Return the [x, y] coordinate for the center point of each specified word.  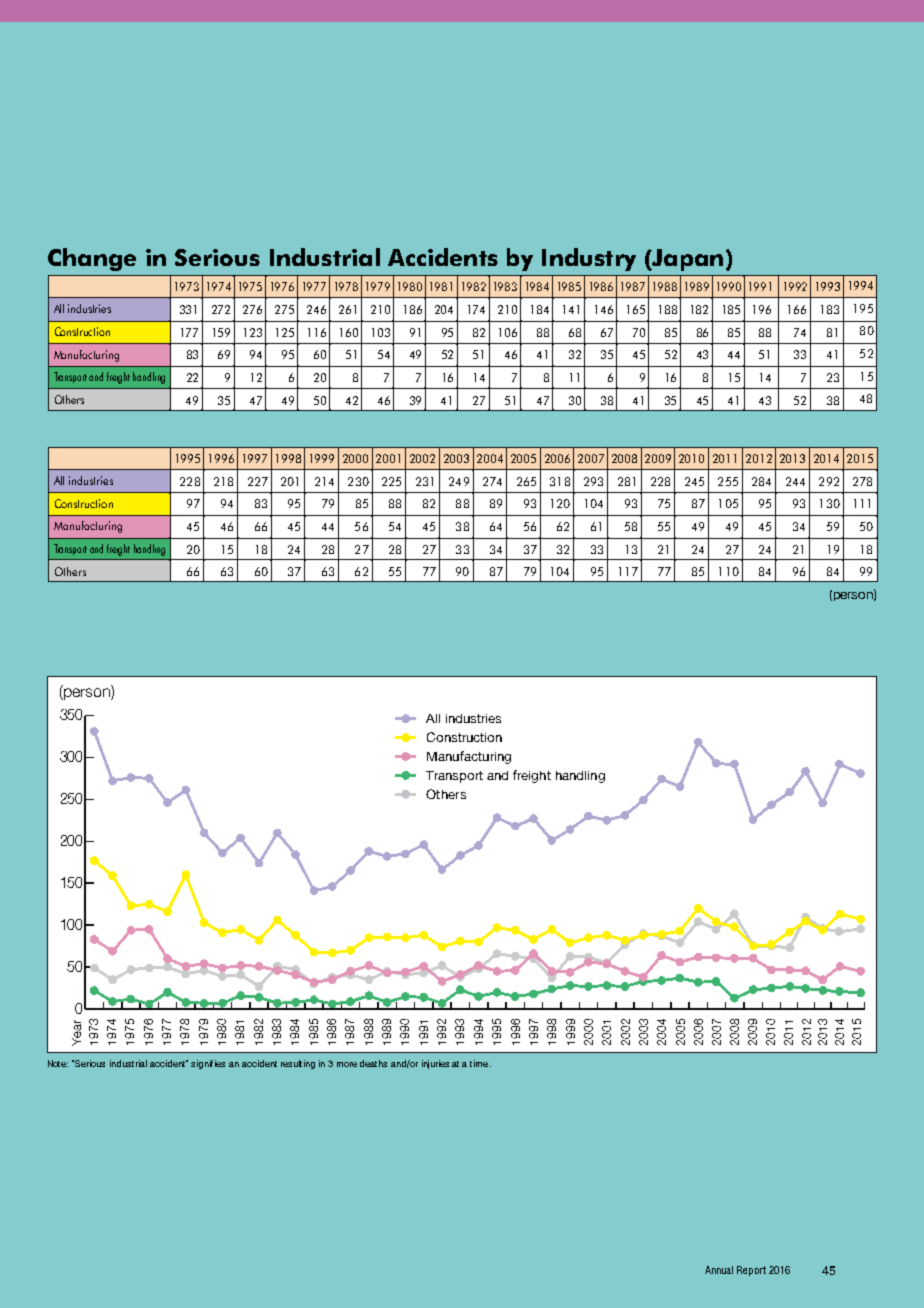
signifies [208, 1064]
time [480, 1063]
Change [92, 259]
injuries [435, 1064]
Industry [589, 259]
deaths [373, 1063]
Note [58, 1063]
